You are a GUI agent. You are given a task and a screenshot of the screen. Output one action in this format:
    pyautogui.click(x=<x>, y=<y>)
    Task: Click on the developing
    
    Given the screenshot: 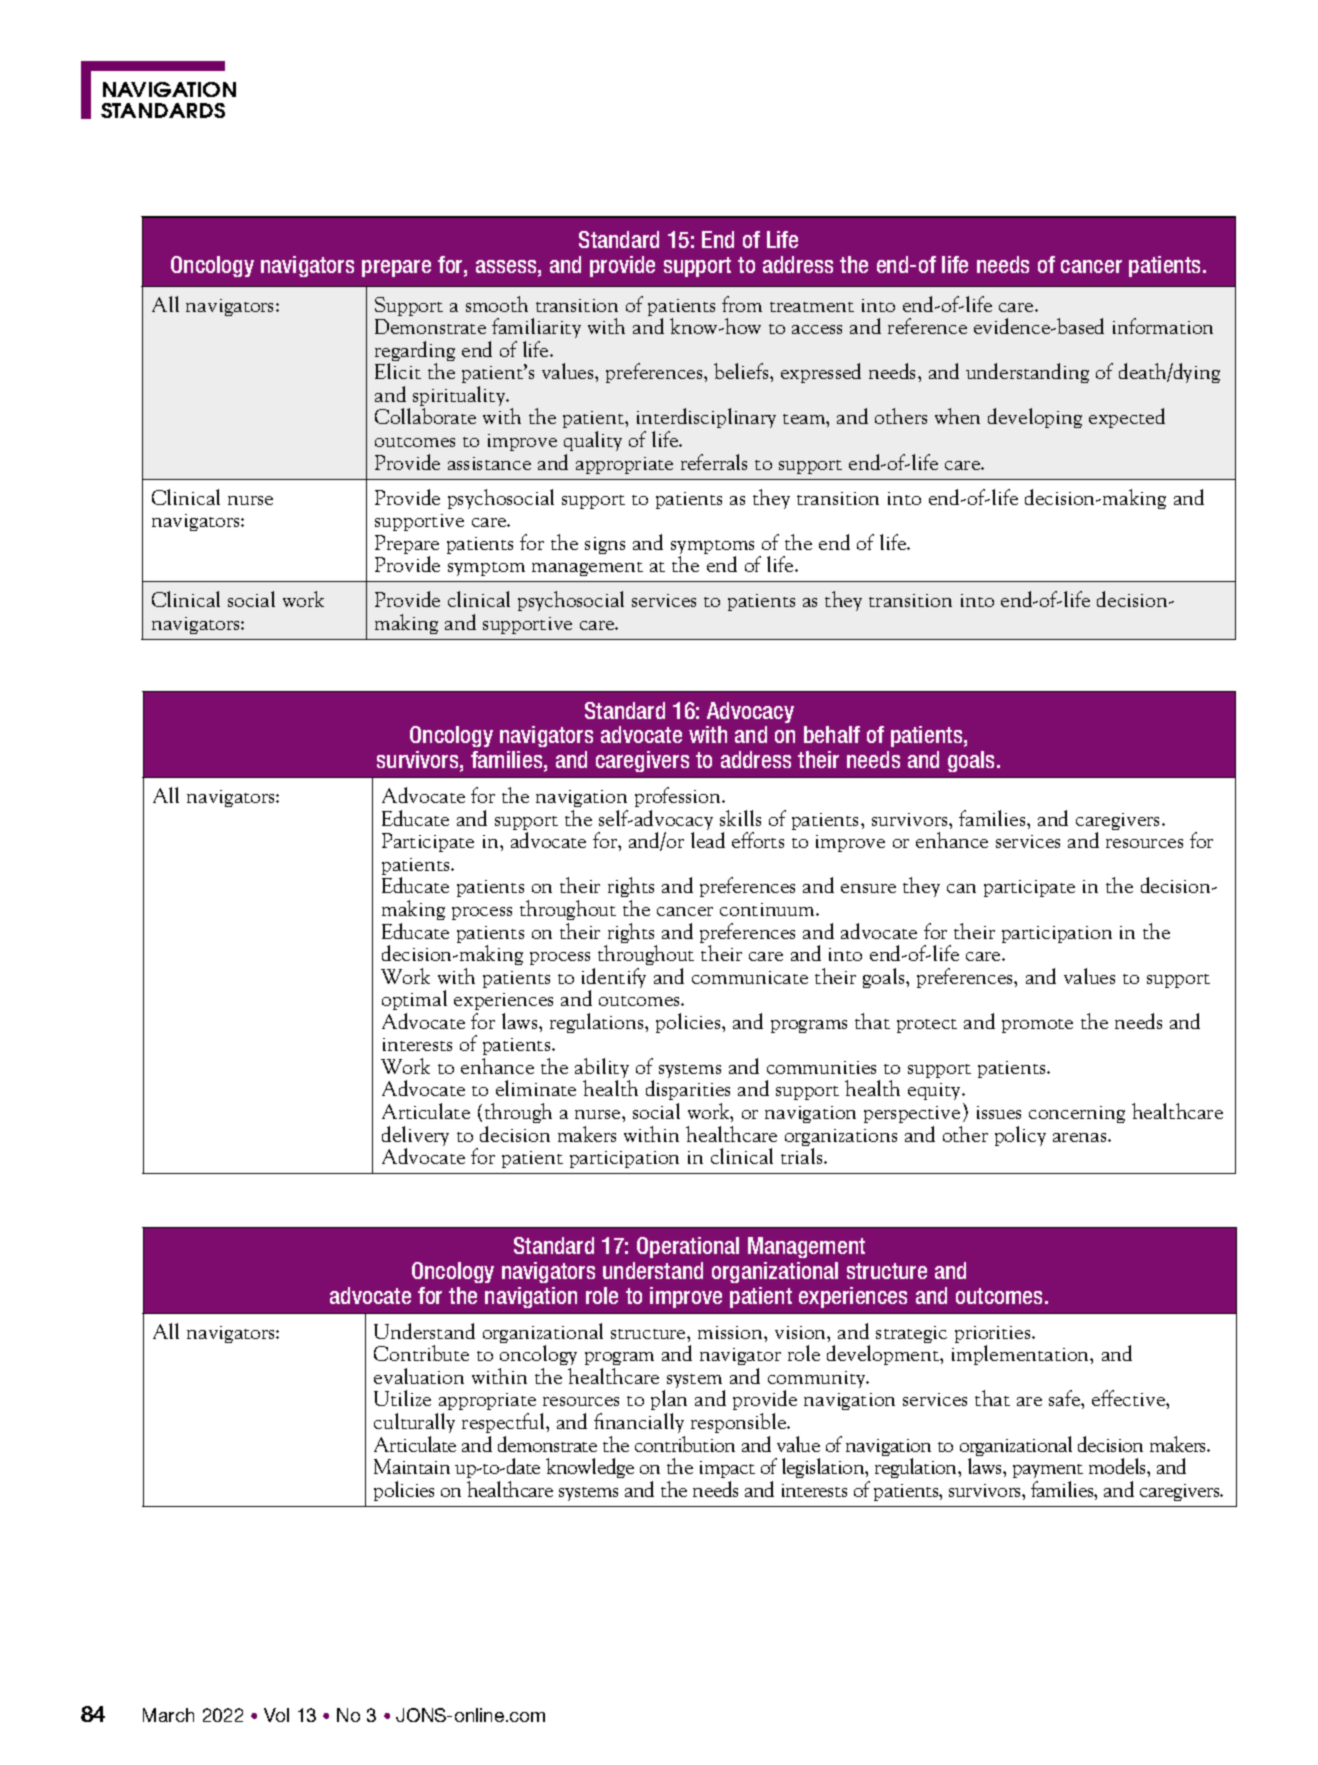 What is the action you would take?
    pyautogui.click(x=1035, y=418)
